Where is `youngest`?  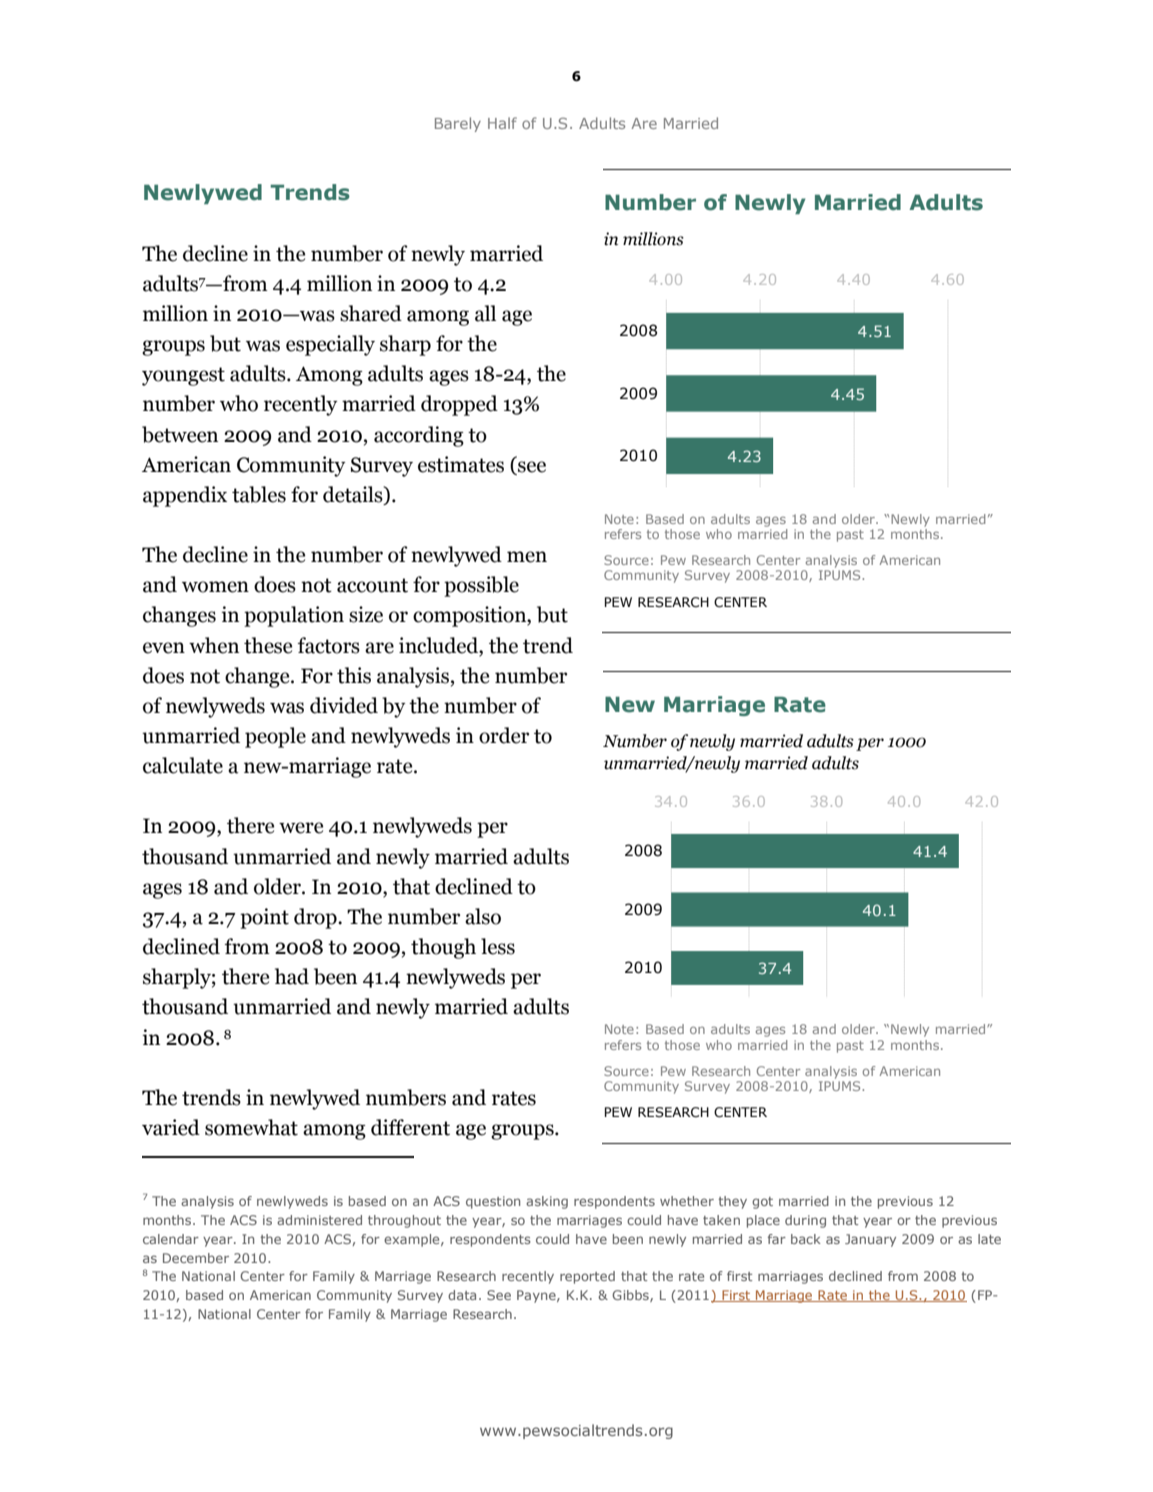
youngest is located at coordinates (183, 376).
